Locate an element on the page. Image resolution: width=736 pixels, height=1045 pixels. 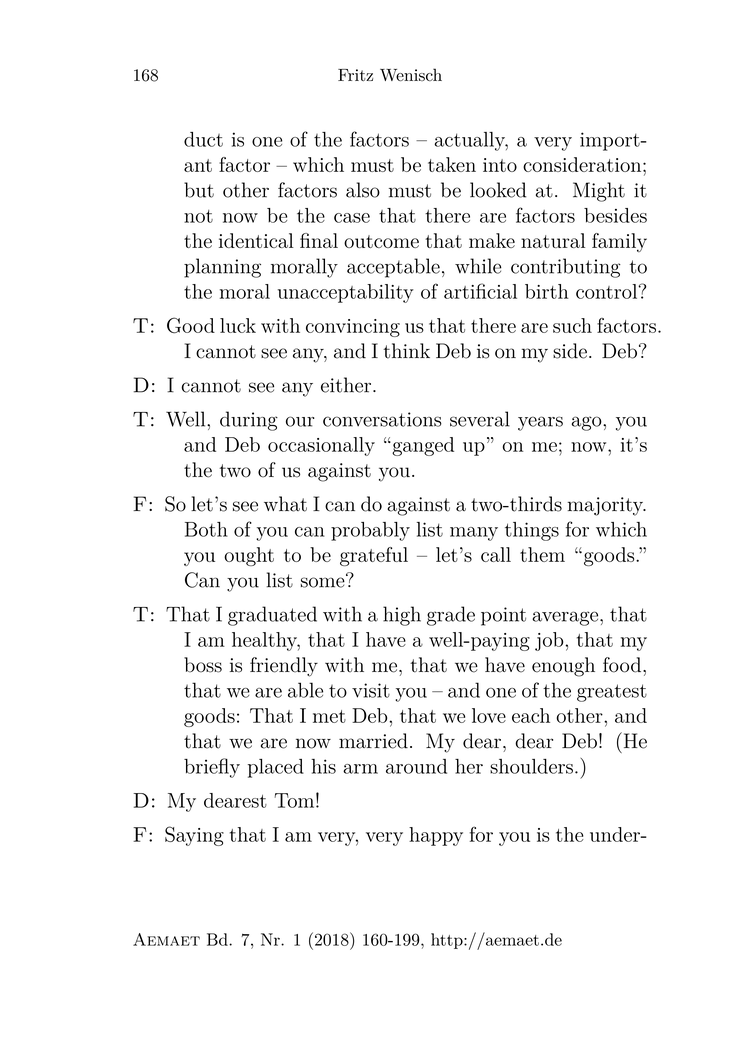
ought is located at coordinates (249, 556).
